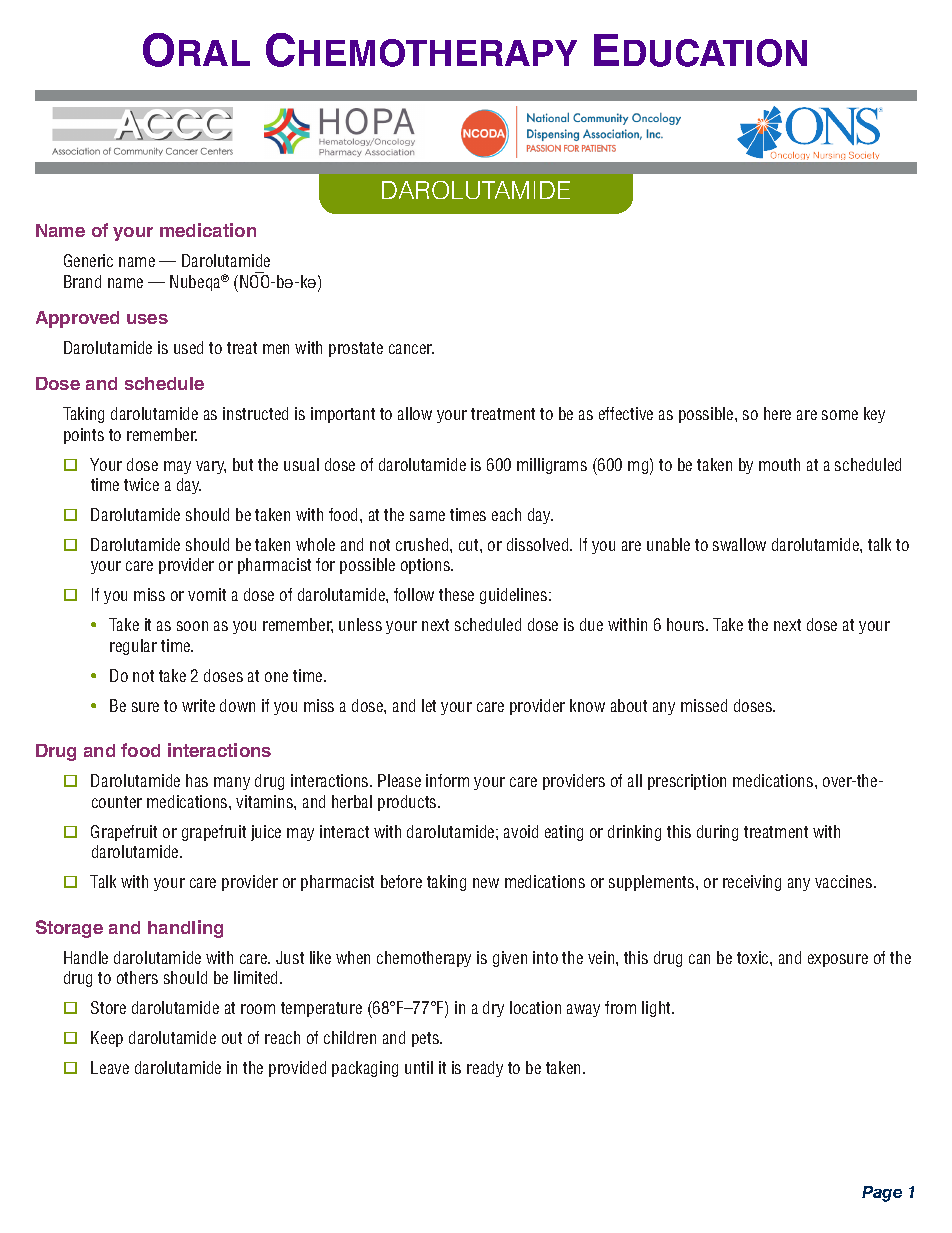  What do you see at coordinates (110, 1067) in the screenshot?
I see `Leave` at bounding box center [110, 1067].
